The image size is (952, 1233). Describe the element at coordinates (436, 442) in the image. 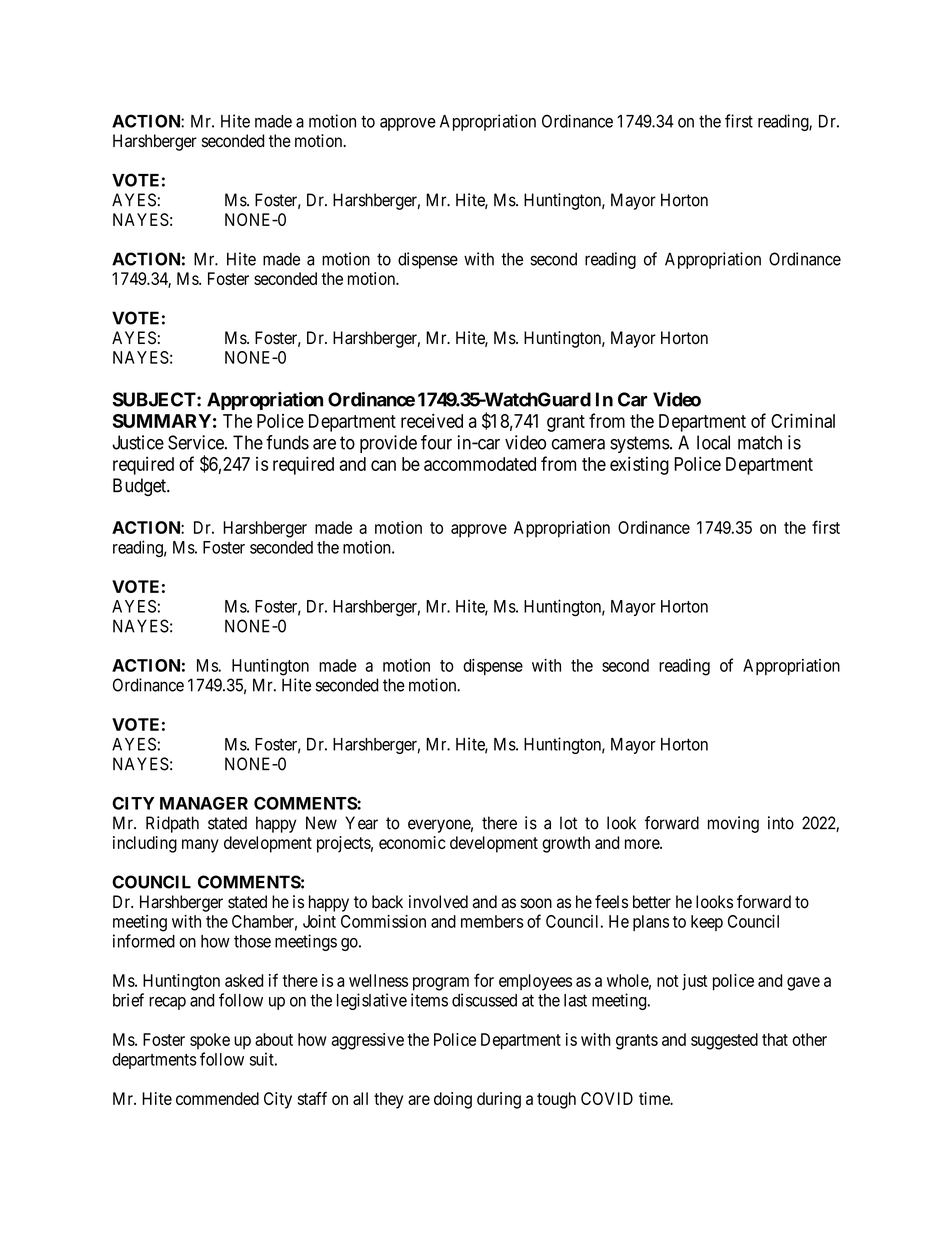

I see `four` at that location.
